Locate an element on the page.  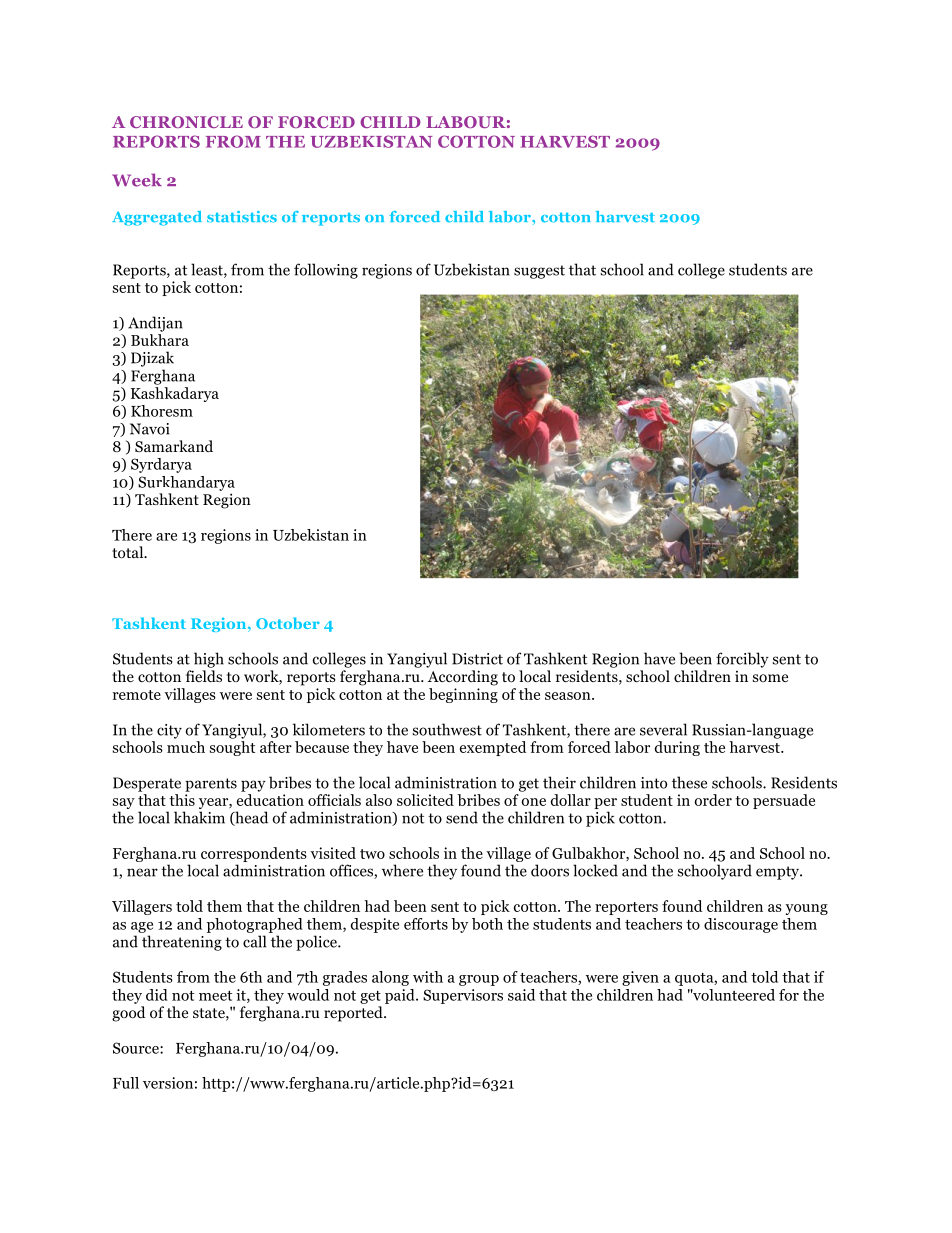
District is located at coordinates (477, 659).
